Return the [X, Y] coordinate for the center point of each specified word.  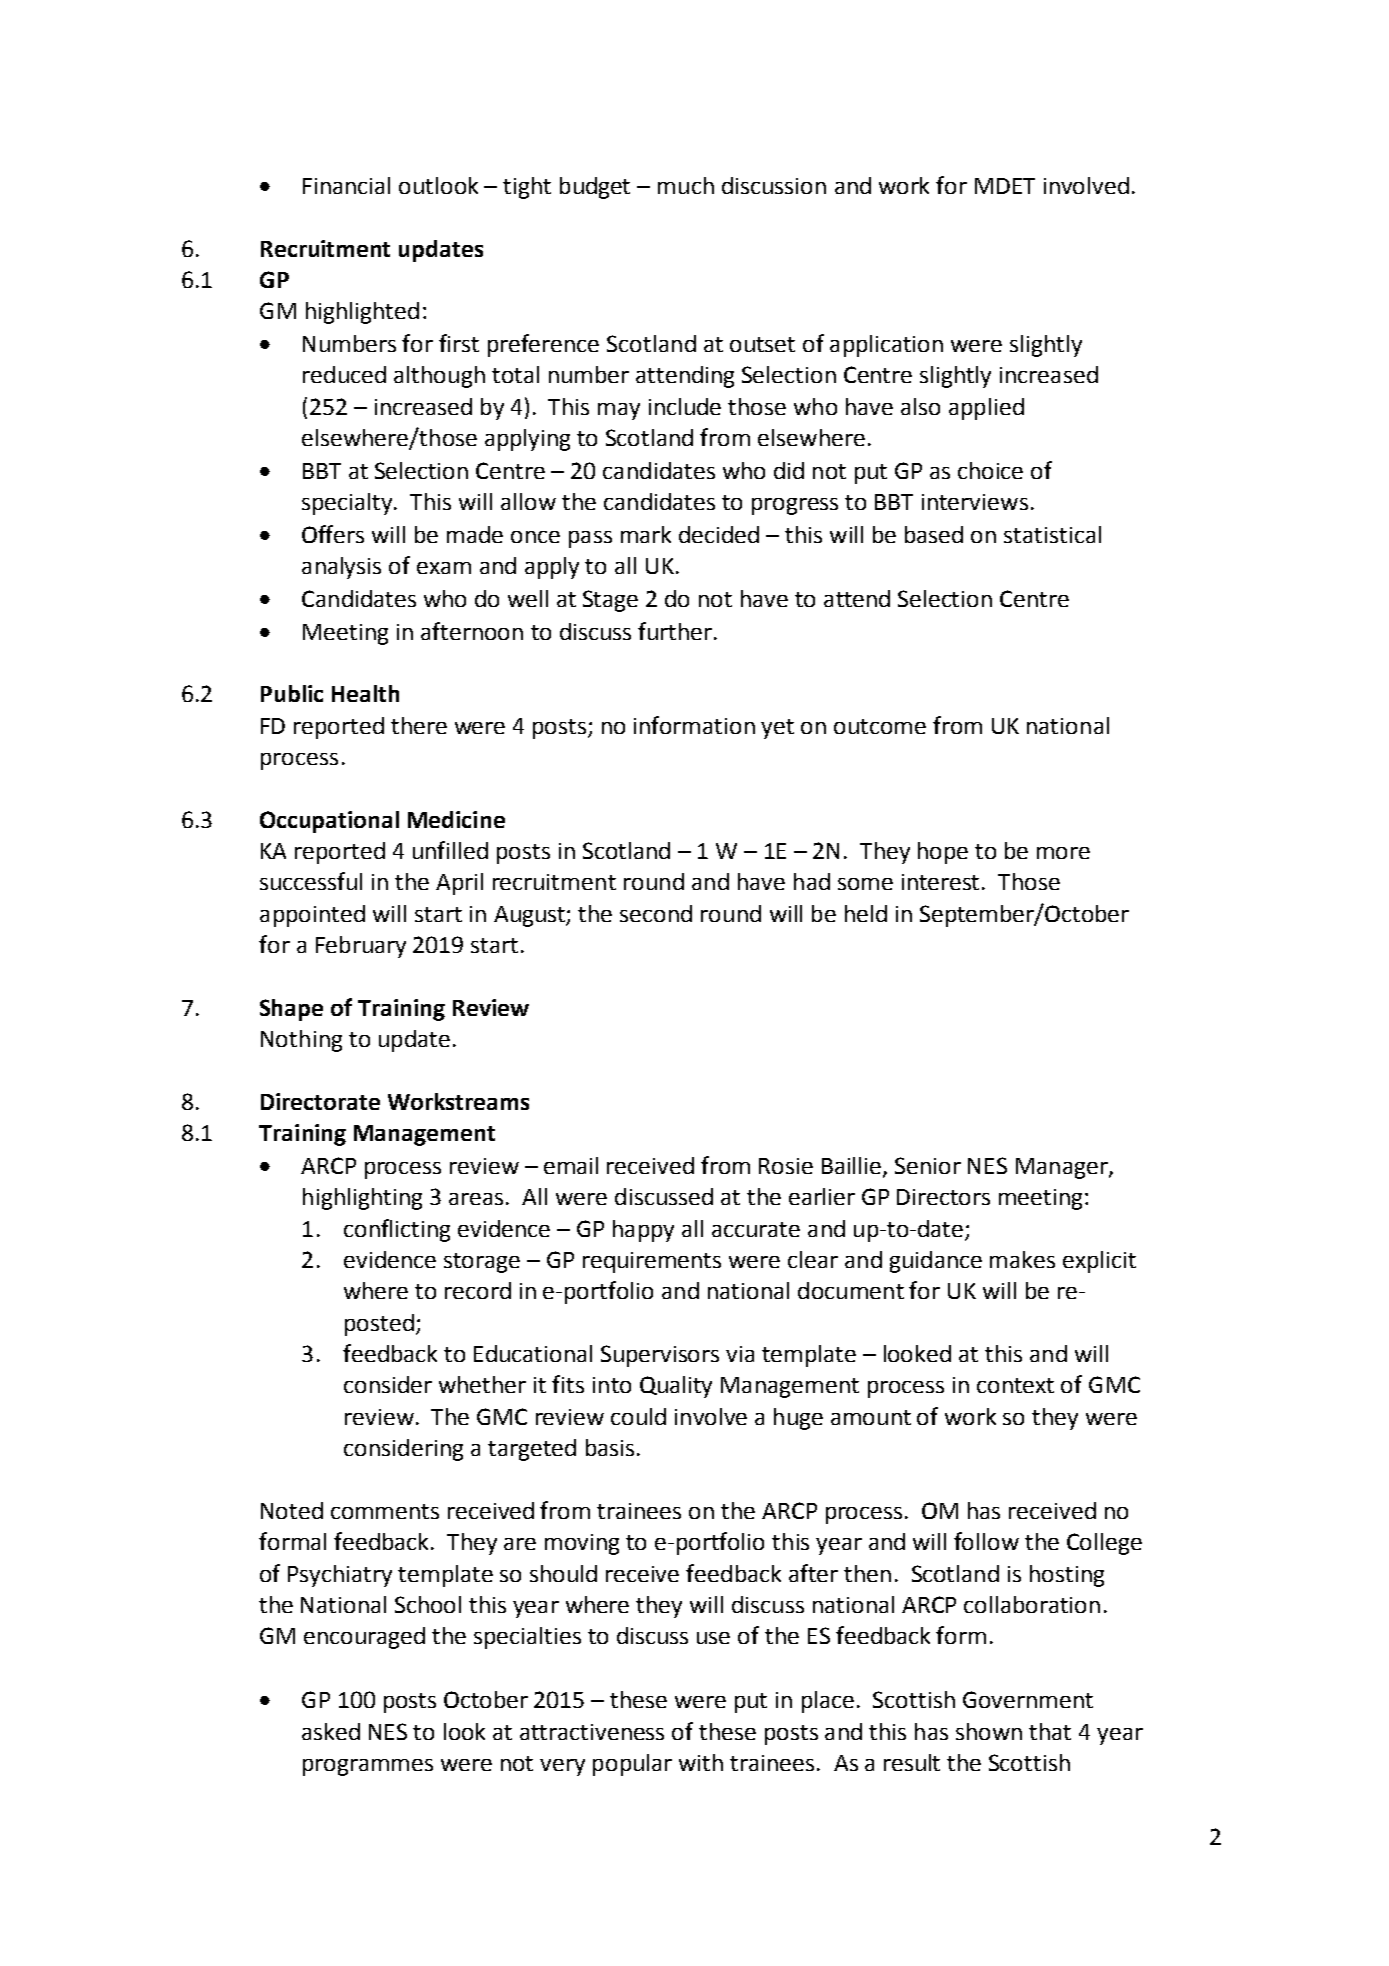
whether [482, 1384]
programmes [368, 1767]
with [701, 1762]
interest [942, 882]
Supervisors [660, 1356]
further [675, 631]
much [686, 185]
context [1015, 1385]
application [886, 346]
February [361, 947]
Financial [346, 185]
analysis [341, 568]
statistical [1052, 534]
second [656, 913]
